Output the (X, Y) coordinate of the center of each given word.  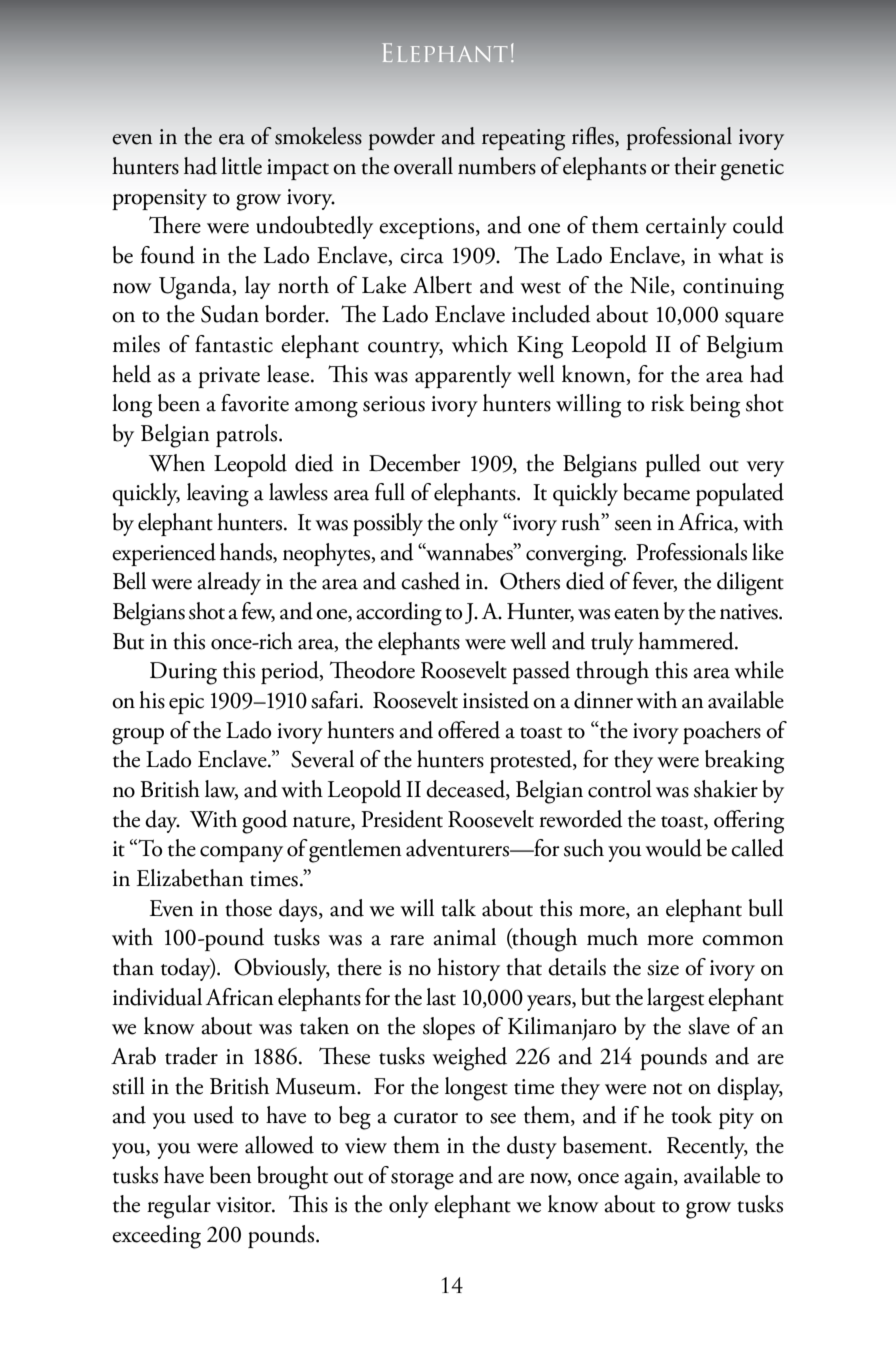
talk (458, 908)
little (241, 166)
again (649, 1179)
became (656, 492)
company (241, 854)
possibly (388, 524)
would (673, 848)
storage (422, 1181)
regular (179, 1207)
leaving (218, 495)
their (695, 166)
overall (423, 166)
